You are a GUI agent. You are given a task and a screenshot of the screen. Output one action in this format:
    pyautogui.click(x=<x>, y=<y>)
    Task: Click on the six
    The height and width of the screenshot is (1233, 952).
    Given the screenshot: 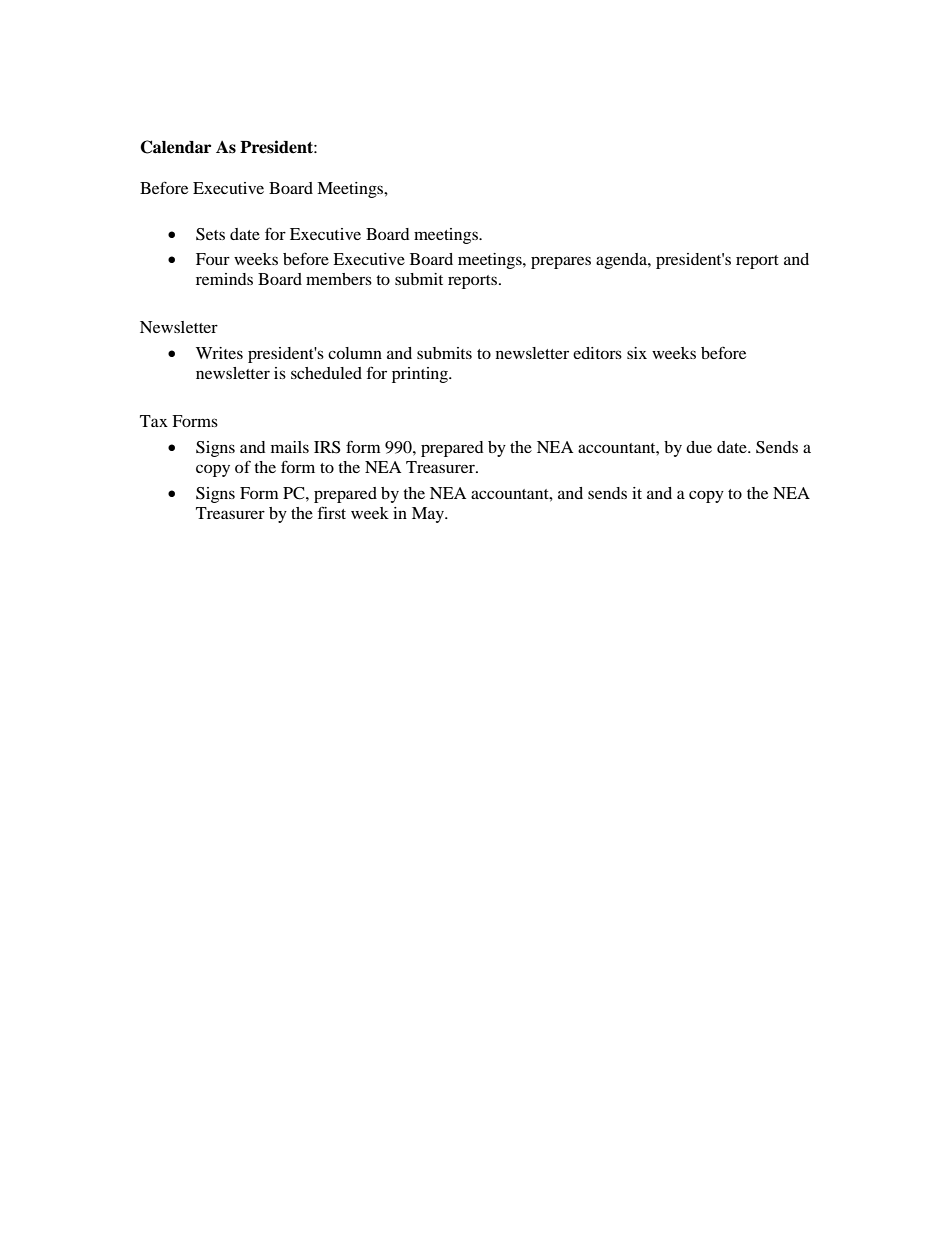 What is the action you would take?
    pyautogui.click(x=637, y=353)
